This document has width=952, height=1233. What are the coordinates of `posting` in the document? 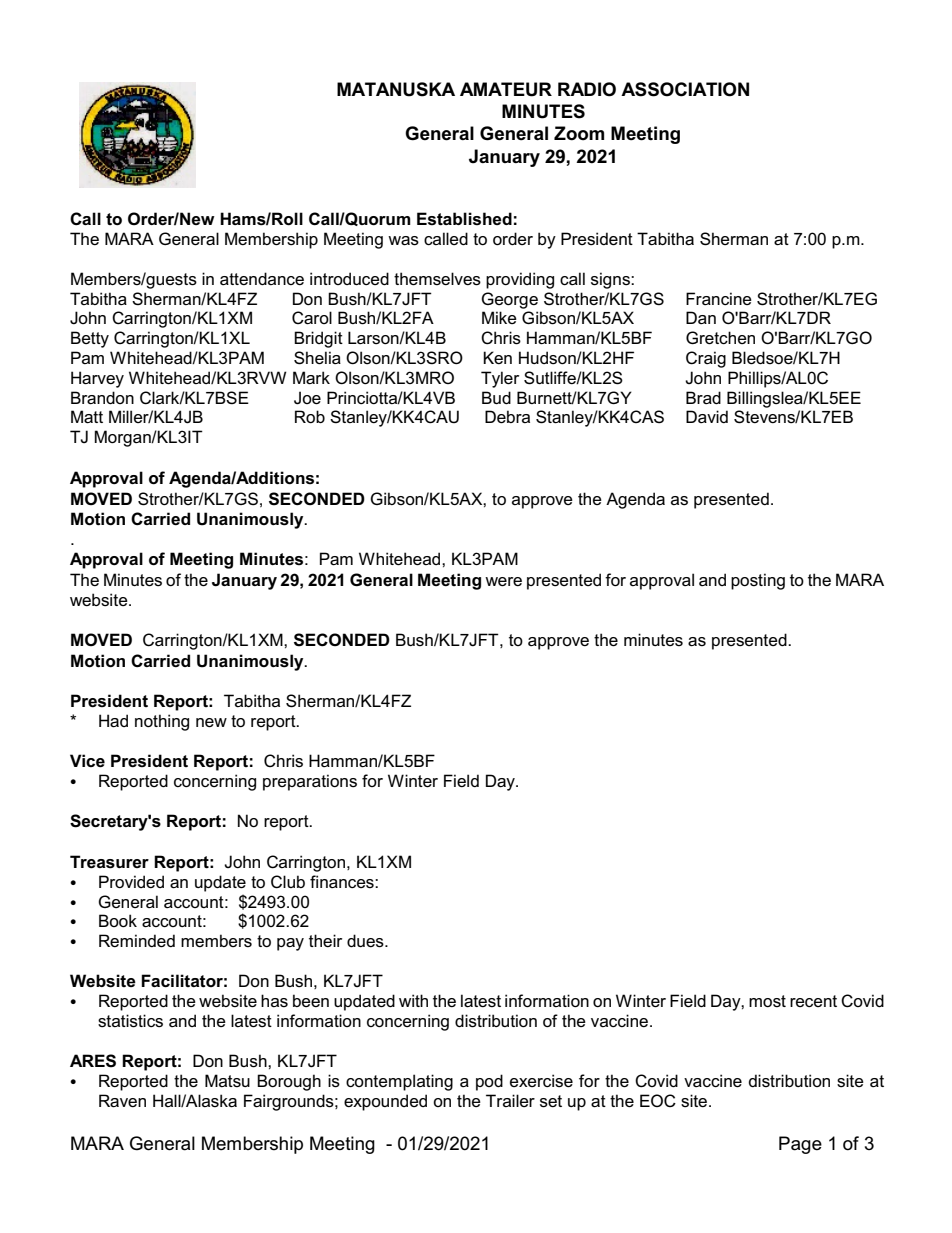 It's located at (758, 581).
